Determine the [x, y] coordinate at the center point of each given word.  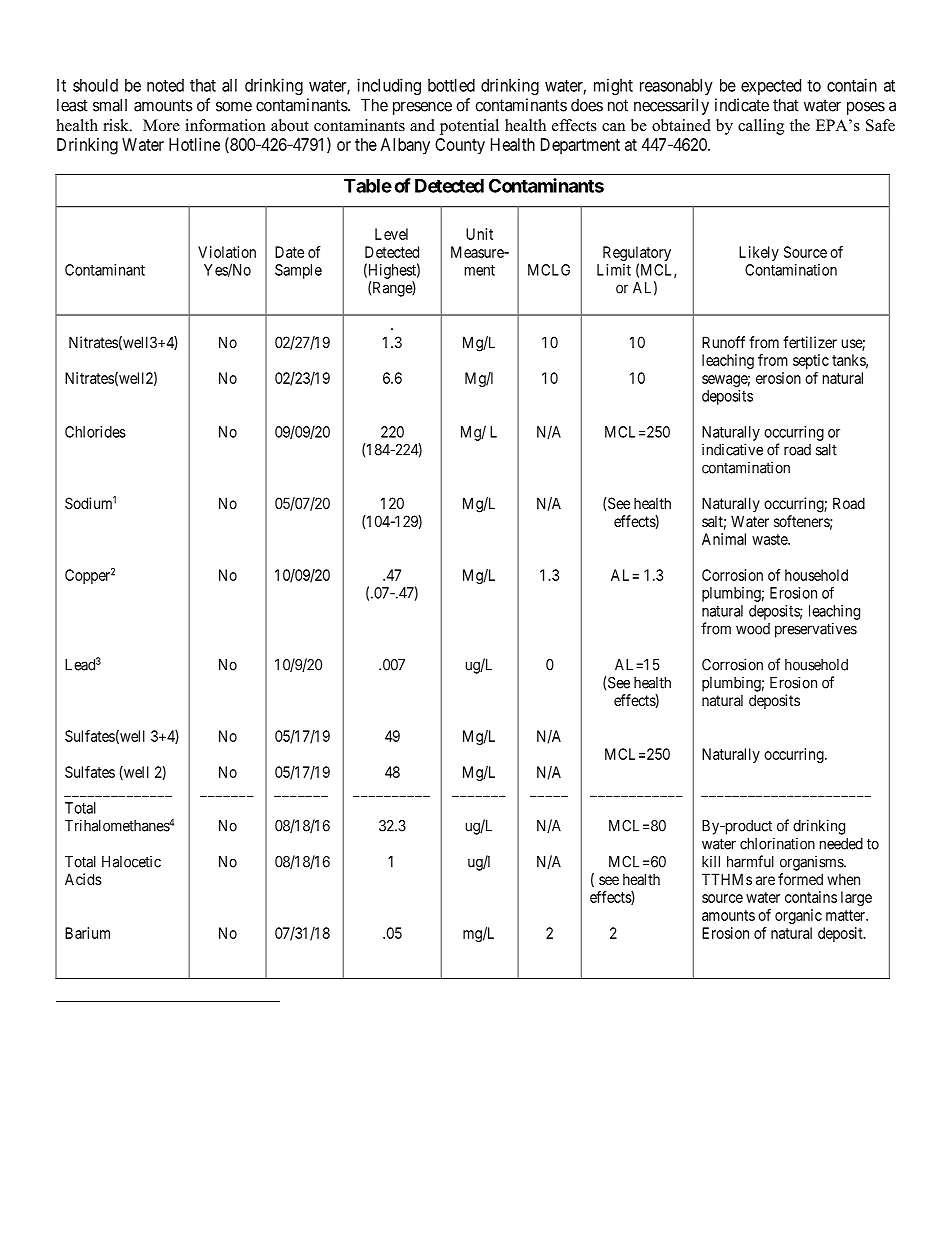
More [161, 125]
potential [469, 127]
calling [761, 127]
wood [753, 629]
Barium [87, 933]
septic [811, 361]
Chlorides [95, 432]
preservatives [816, 630]
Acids [83, 879]
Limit [614, 270]
